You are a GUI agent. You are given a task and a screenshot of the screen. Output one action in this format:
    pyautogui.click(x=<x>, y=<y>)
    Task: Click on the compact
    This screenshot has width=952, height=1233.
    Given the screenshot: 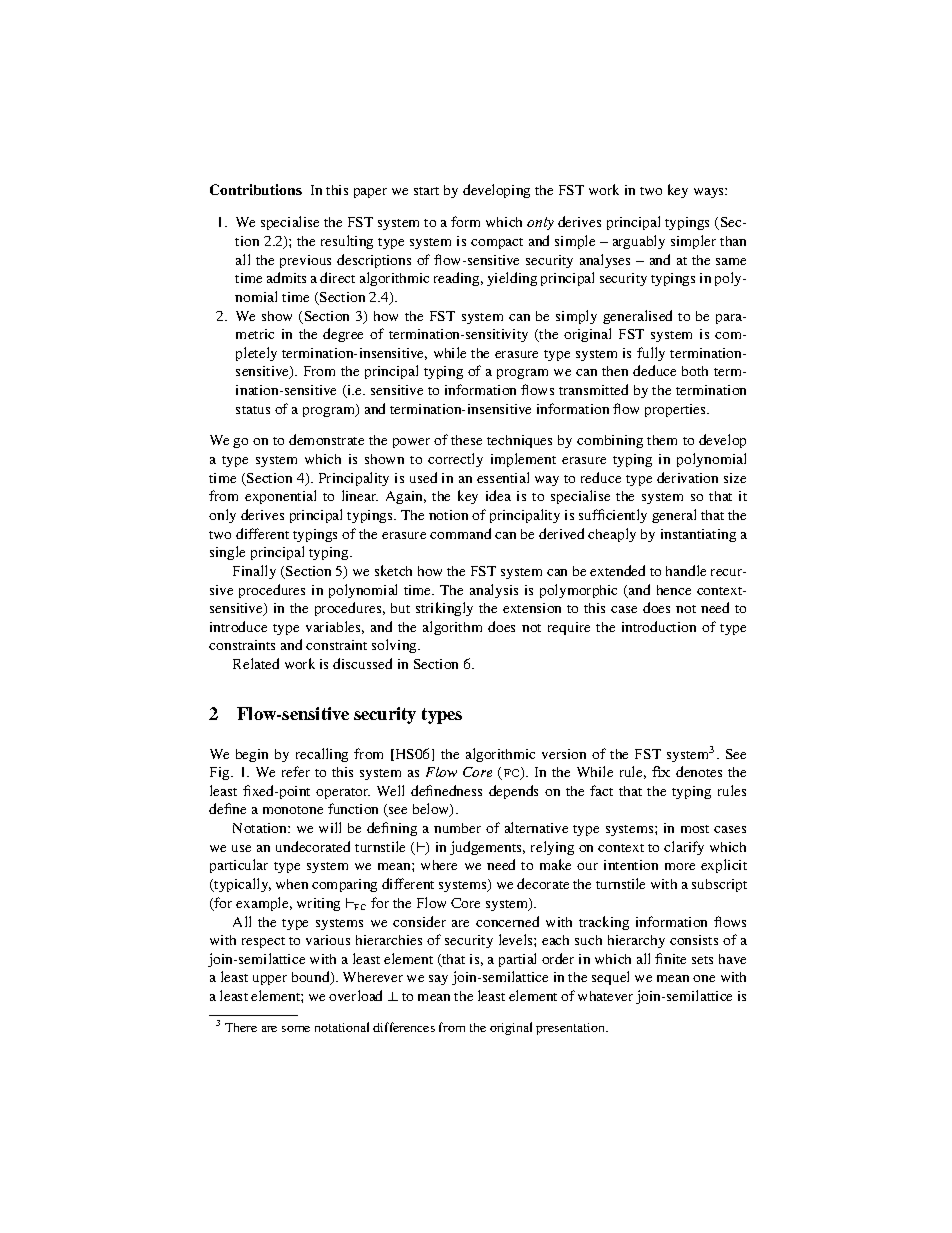 What is the action you would take?
    pyautogui.click(x=497, y=243)
